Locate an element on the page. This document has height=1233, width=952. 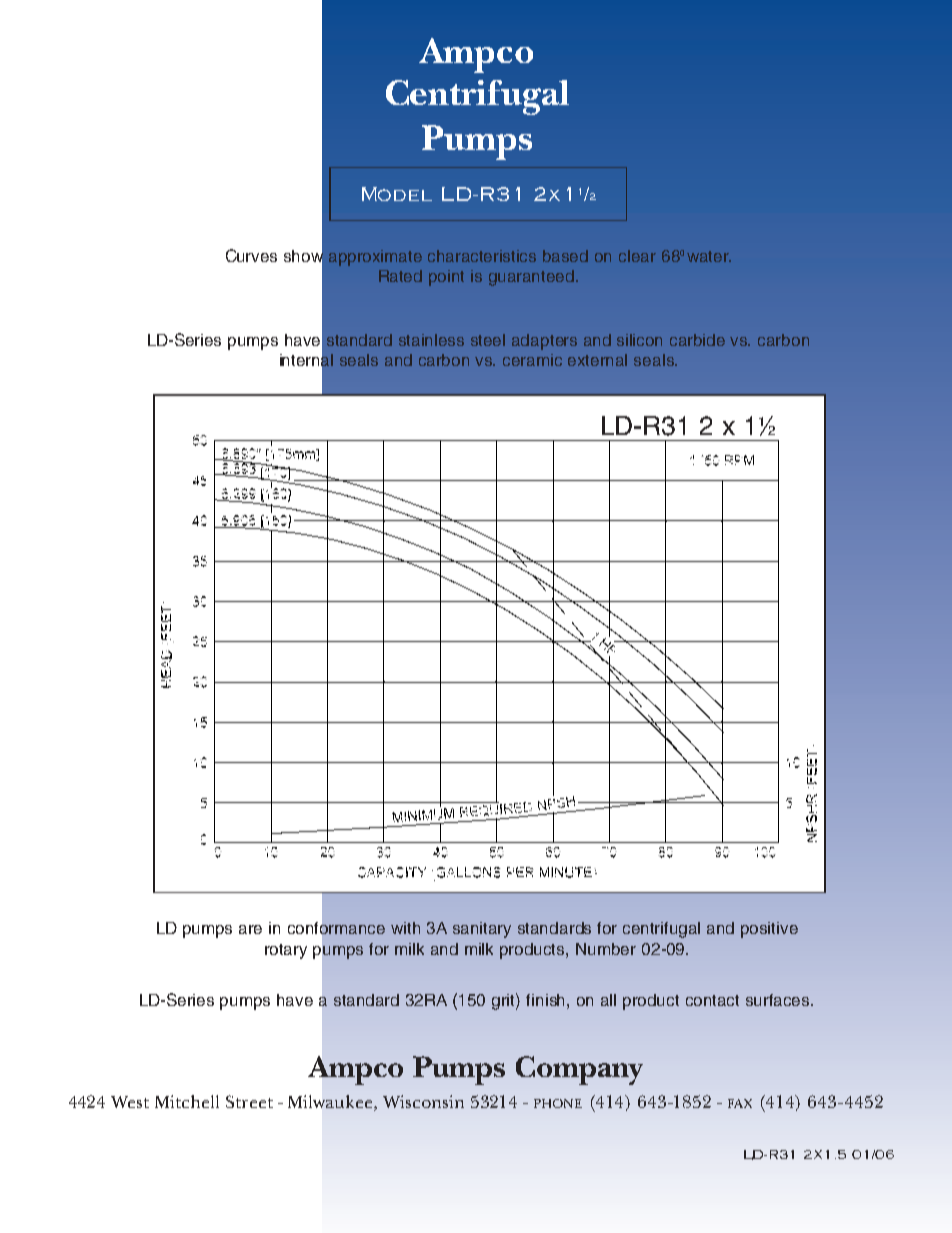
rotary is located at coordinates (286, 951).
